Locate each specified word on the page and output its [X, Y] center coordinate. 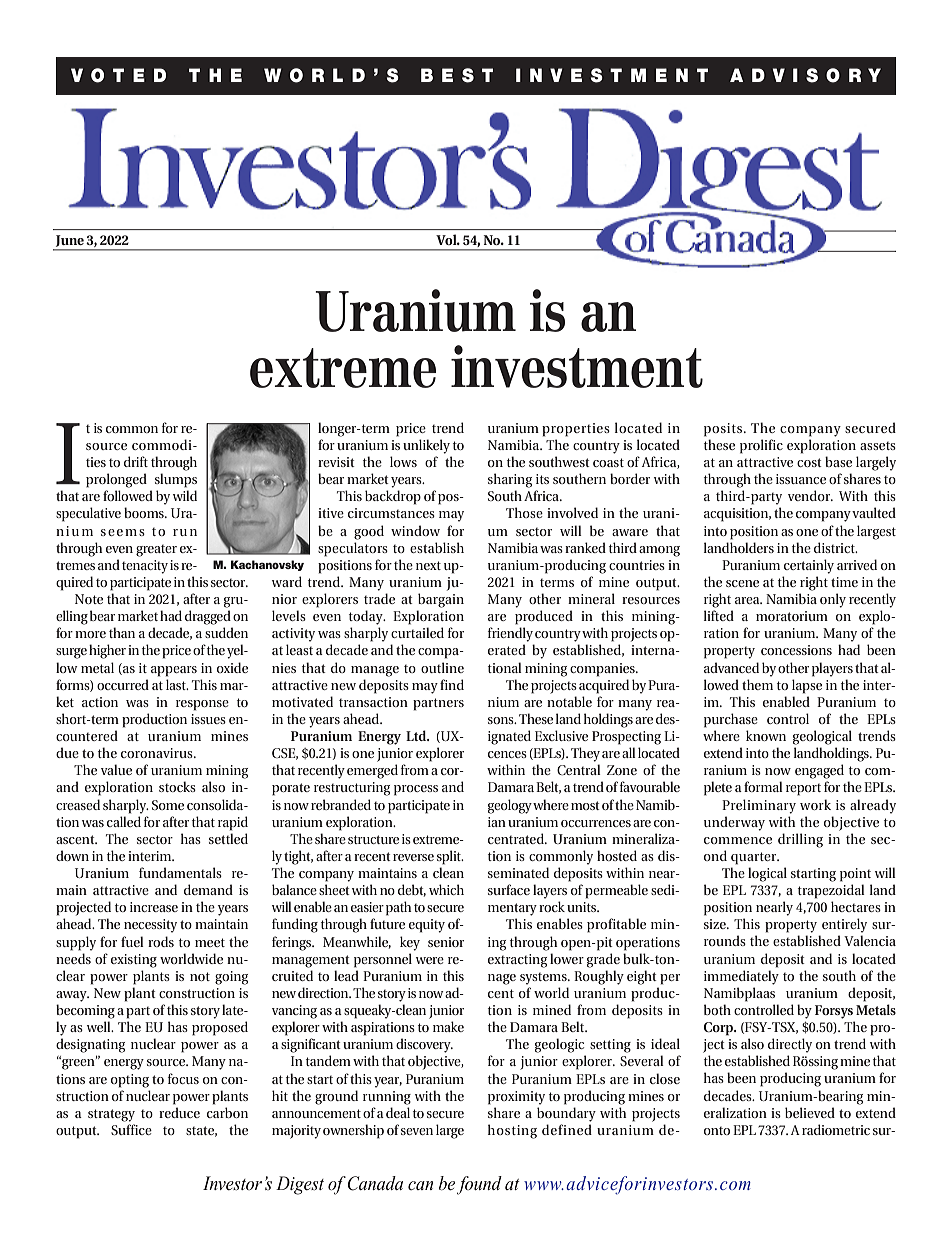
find [452, 684]
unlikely [426, 446]
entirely [844, 925]
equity [427, 926]
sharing [510, 480]
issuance [801, 479]
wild [185, 495]
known [766, 735]
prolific [761, 446]
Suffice [131, 1129]
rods [161, 941]
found [479, 1185]
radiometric [836, 1129]
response [202, 705]
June [70, 241]
